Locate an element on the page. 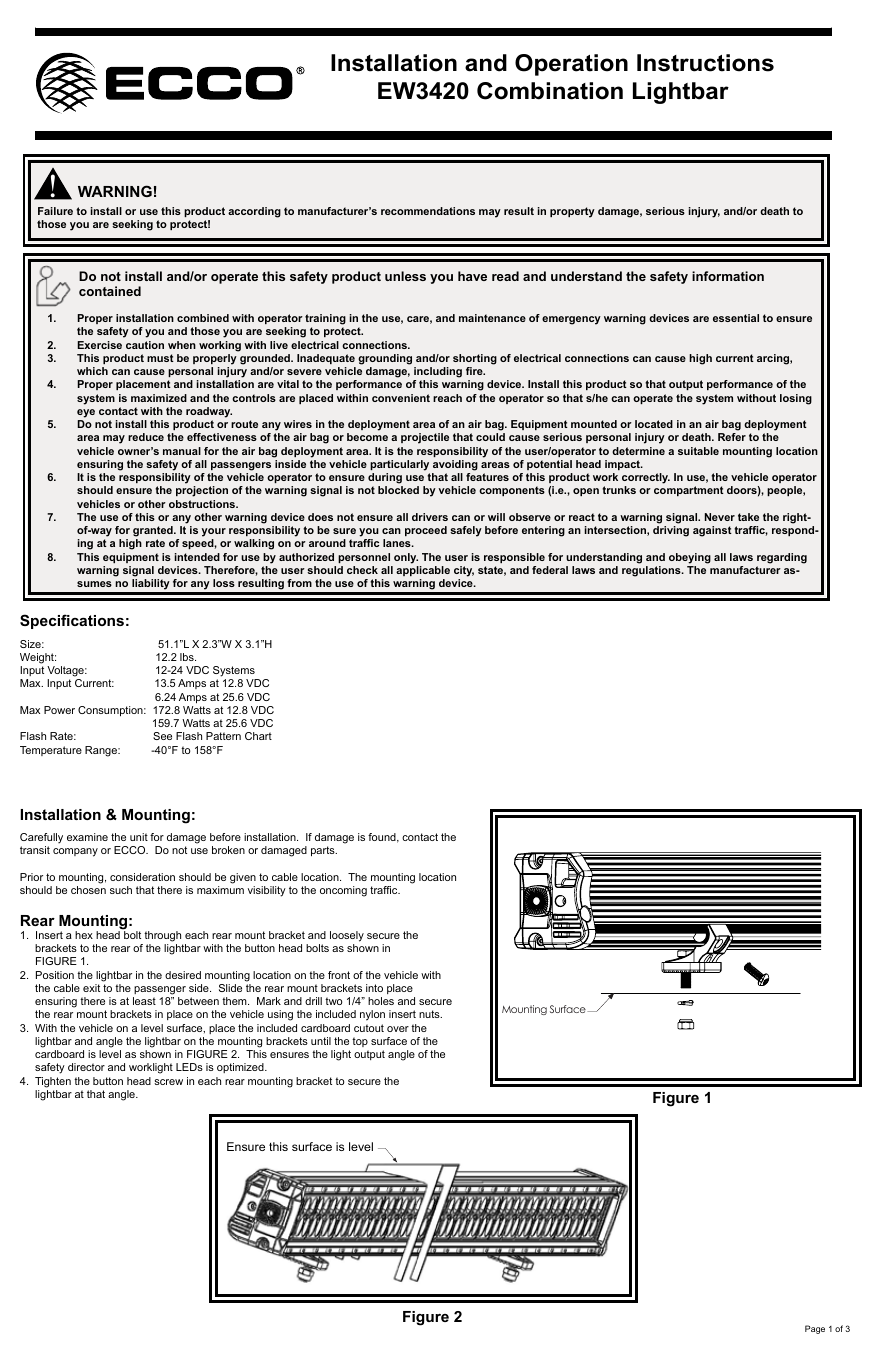  screw is located at coordinates (168, 1082).
